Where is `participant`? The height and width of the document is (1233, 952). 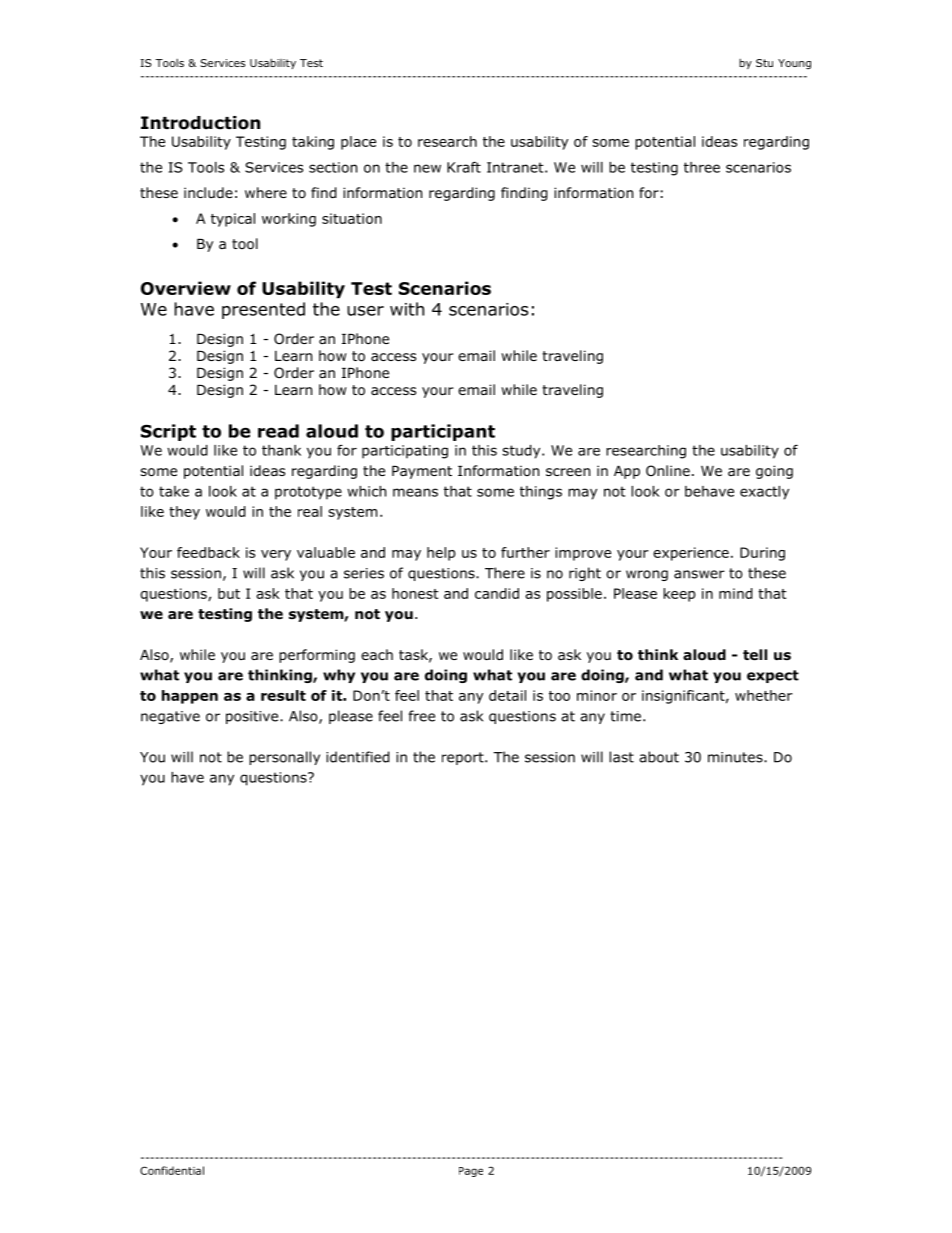
participant is located at coordinates (443, 432).
